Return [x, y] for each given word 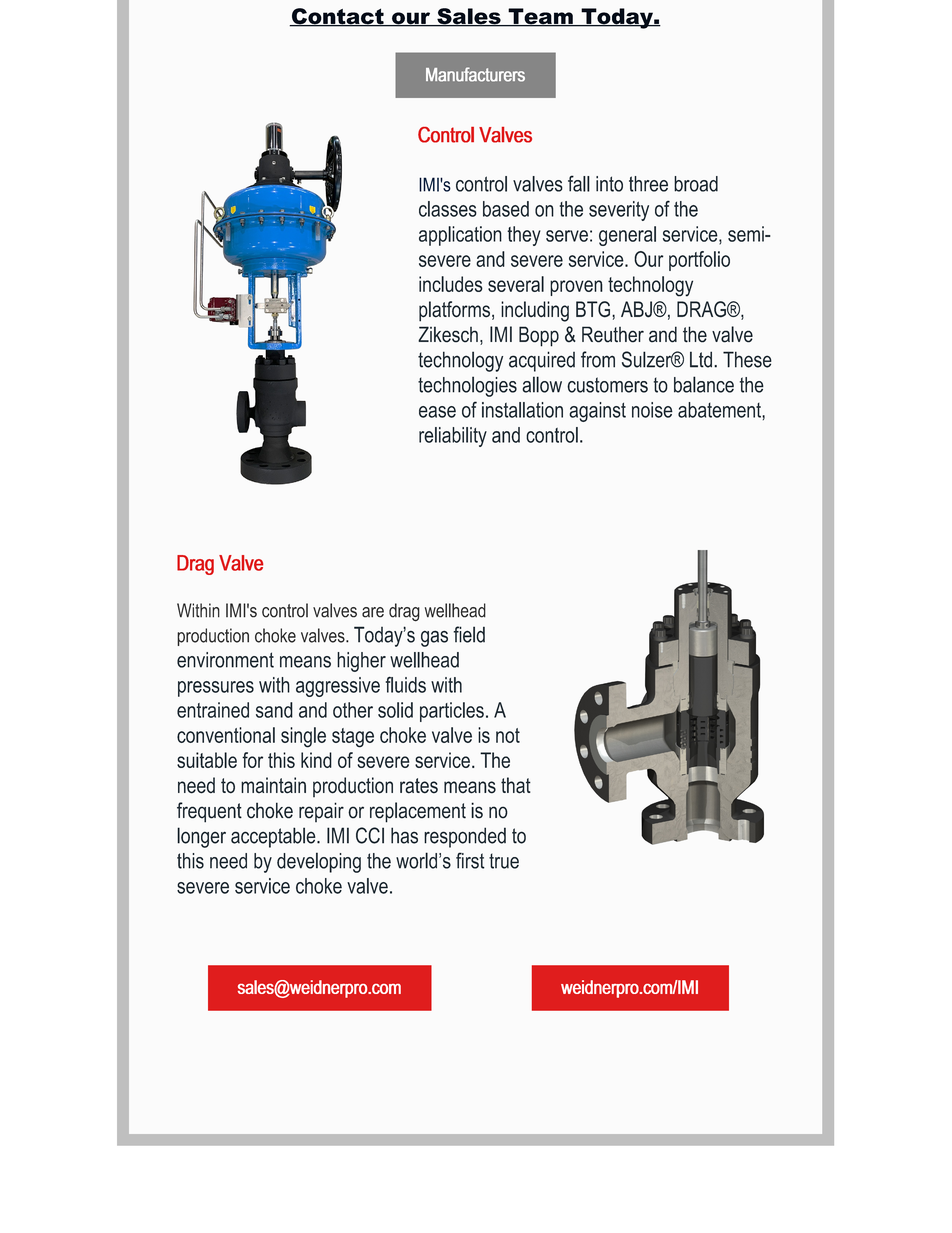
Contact [338, 17]
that [516, 785]
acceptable [274, 837]
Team [540, 17]
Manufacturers [475, 74]
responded [465, 837]
